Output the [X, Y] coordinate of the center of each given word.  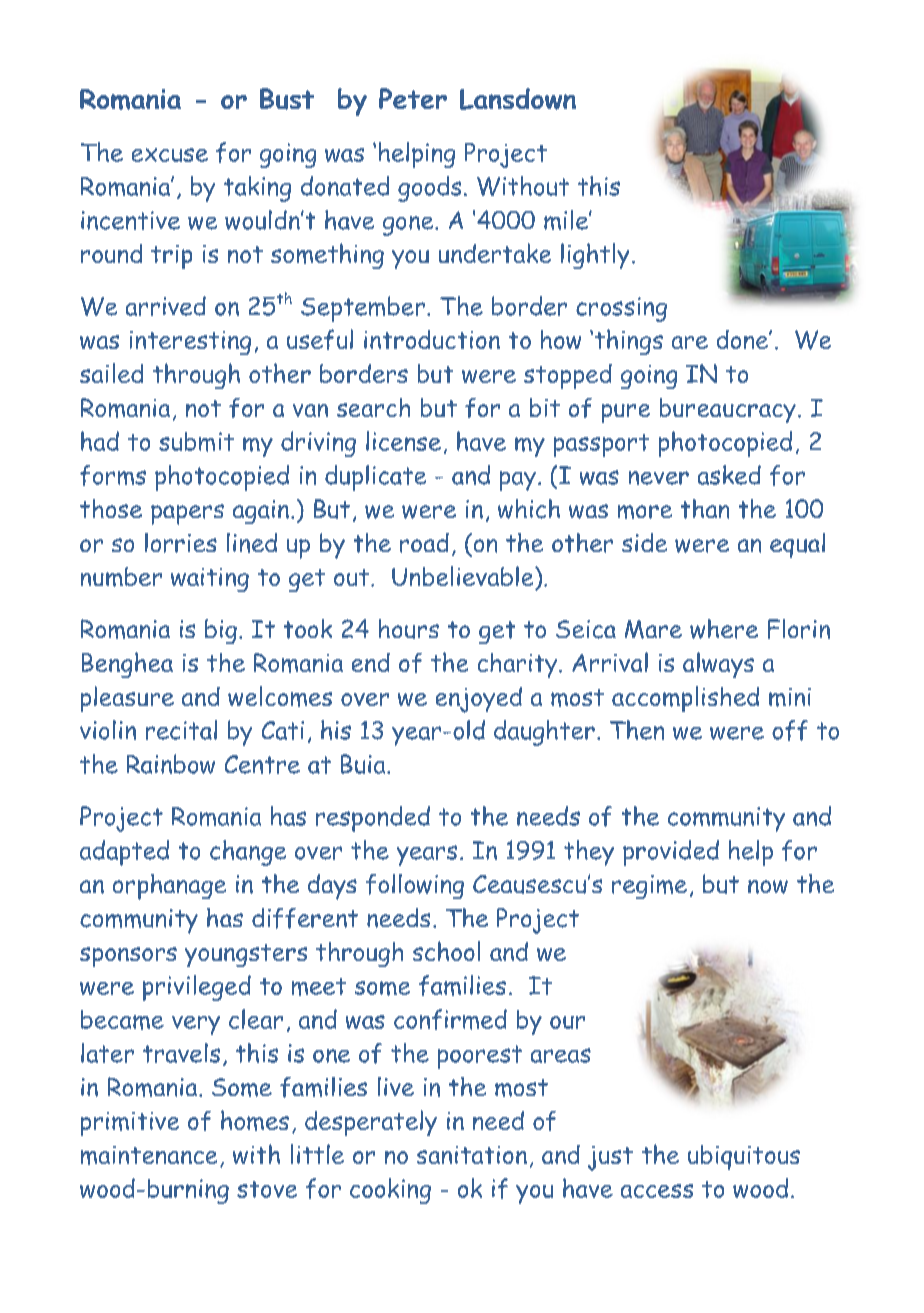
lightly [595, 256]
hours [409, 629]
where [724, 629]
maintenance [149, 1155]
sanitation [472, 1155]
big [221, 631]
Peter [413, 98]
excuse [170, 155]
